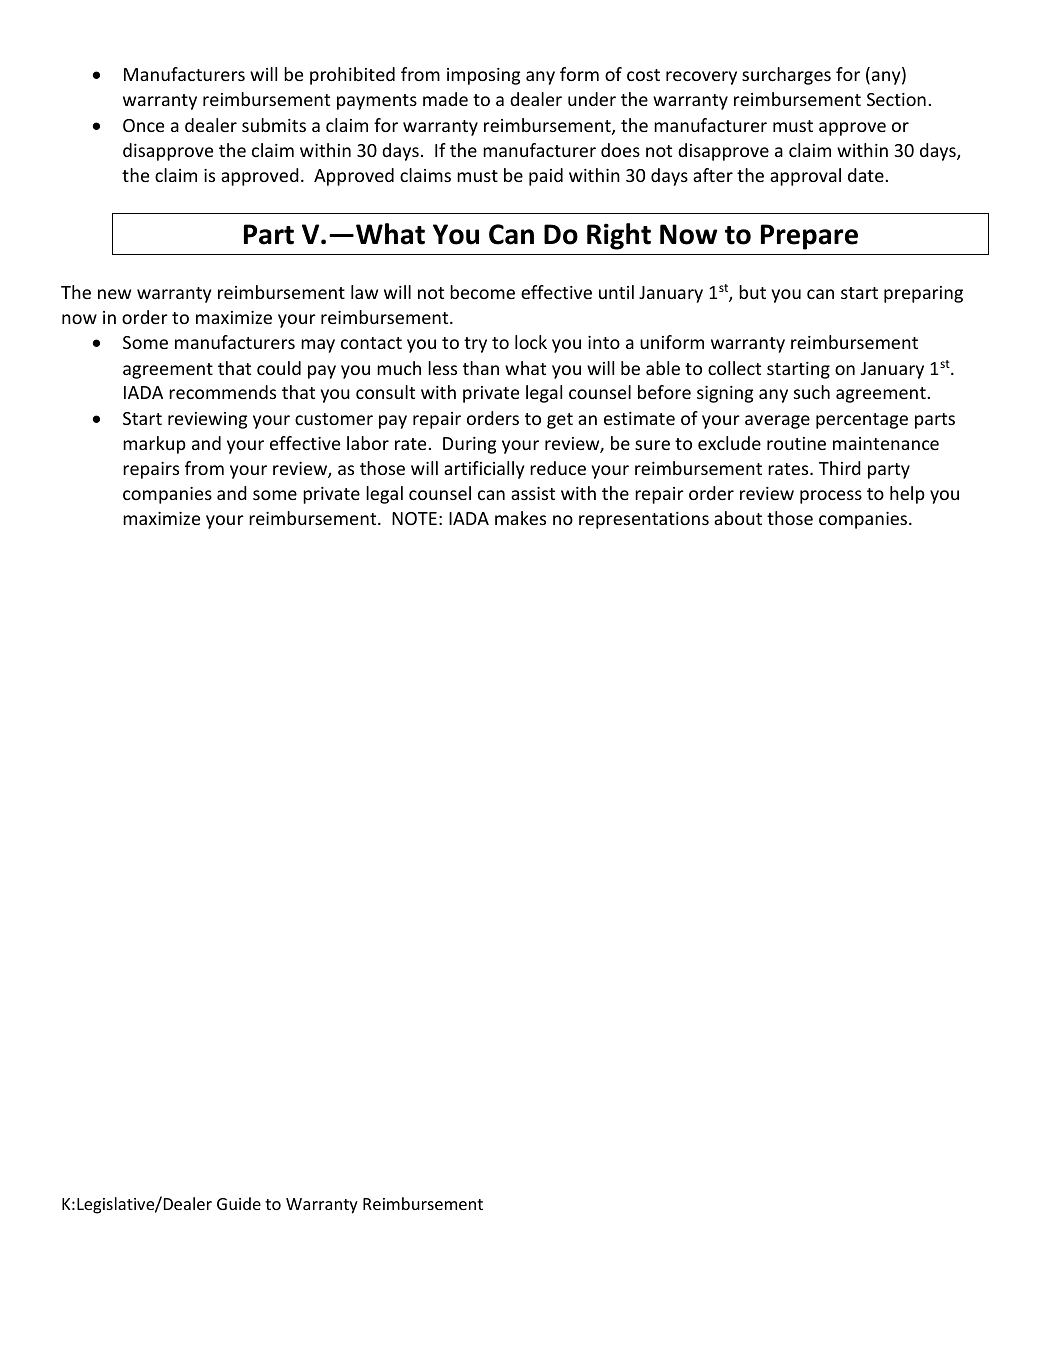 The image size is (1040, 1345). What do you see at coordinates (786, 76) in the image?
I see `surcharges` at bounding box center [786, 76].
